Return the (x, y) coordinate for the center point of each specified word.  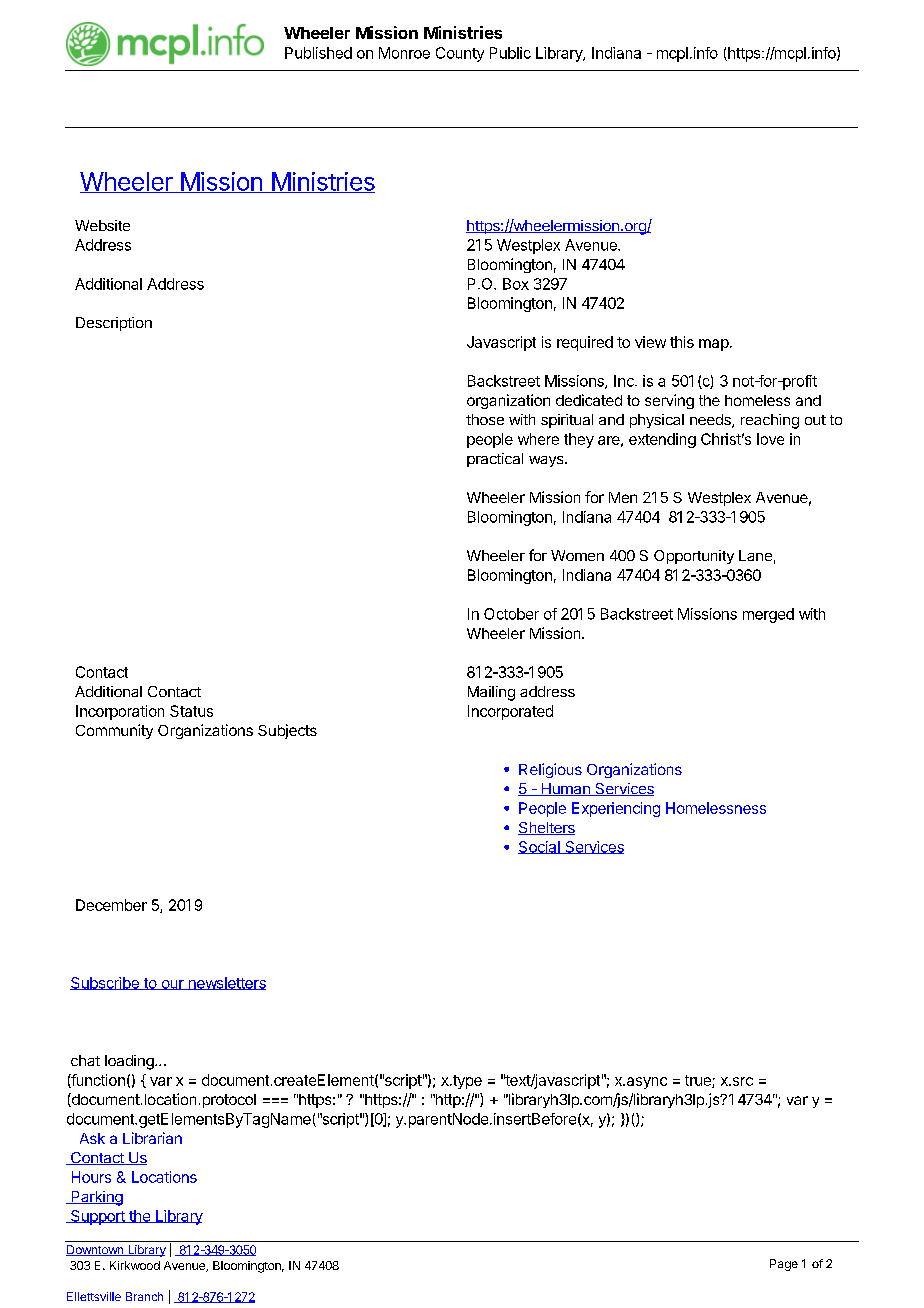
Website (102, 225)
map (714, 345)
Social (540, 847)
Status (191, 711)
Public (510, 53)
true (699, 1081)
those (485, 419)
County (460, 54)
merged (768, 615)
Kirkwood (135, 1265)
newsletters (226, 983)
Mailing (491, 693)
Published (318, 53)
